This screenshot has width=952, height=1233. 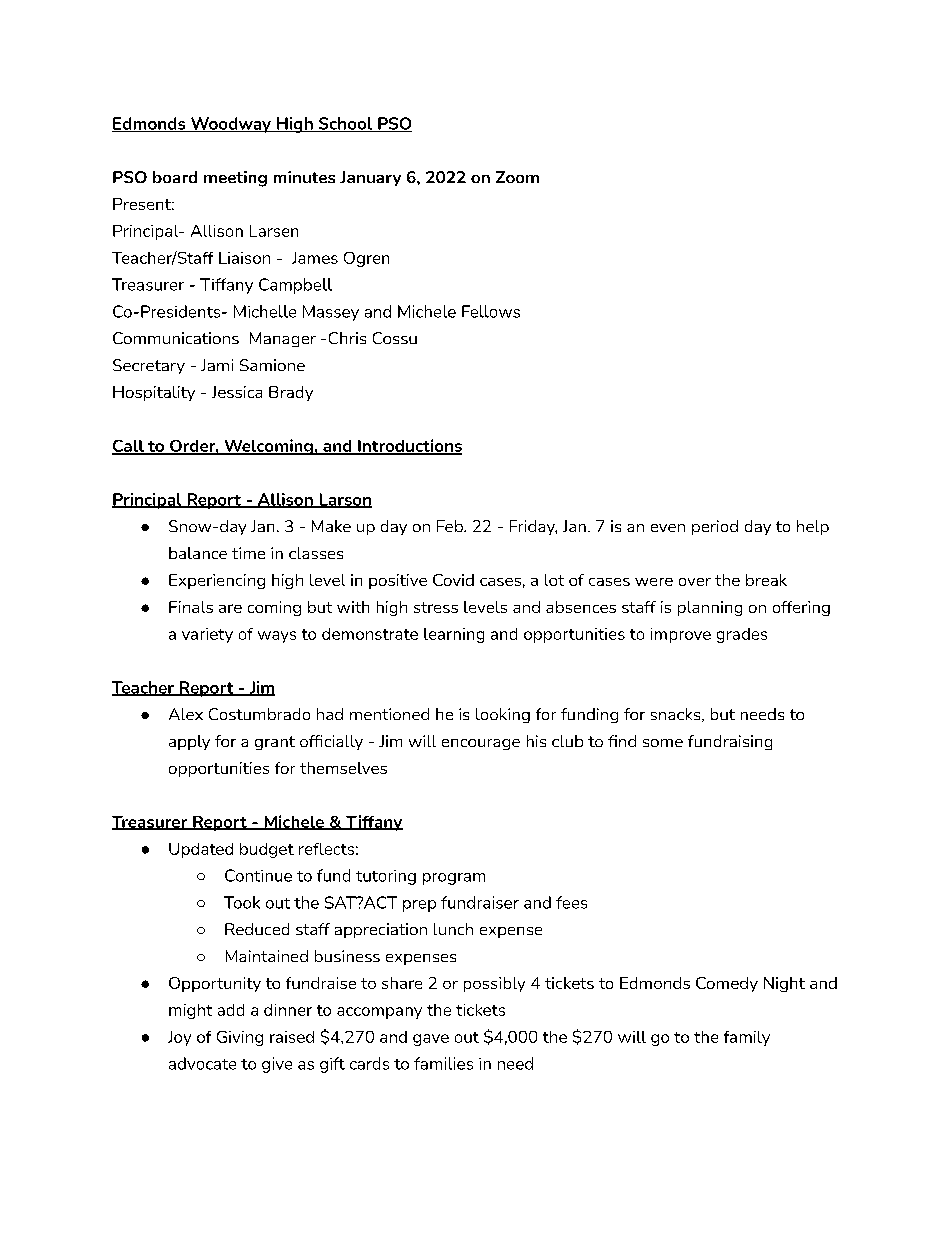 I want to click on meeting, so click(x=235, y=179).
